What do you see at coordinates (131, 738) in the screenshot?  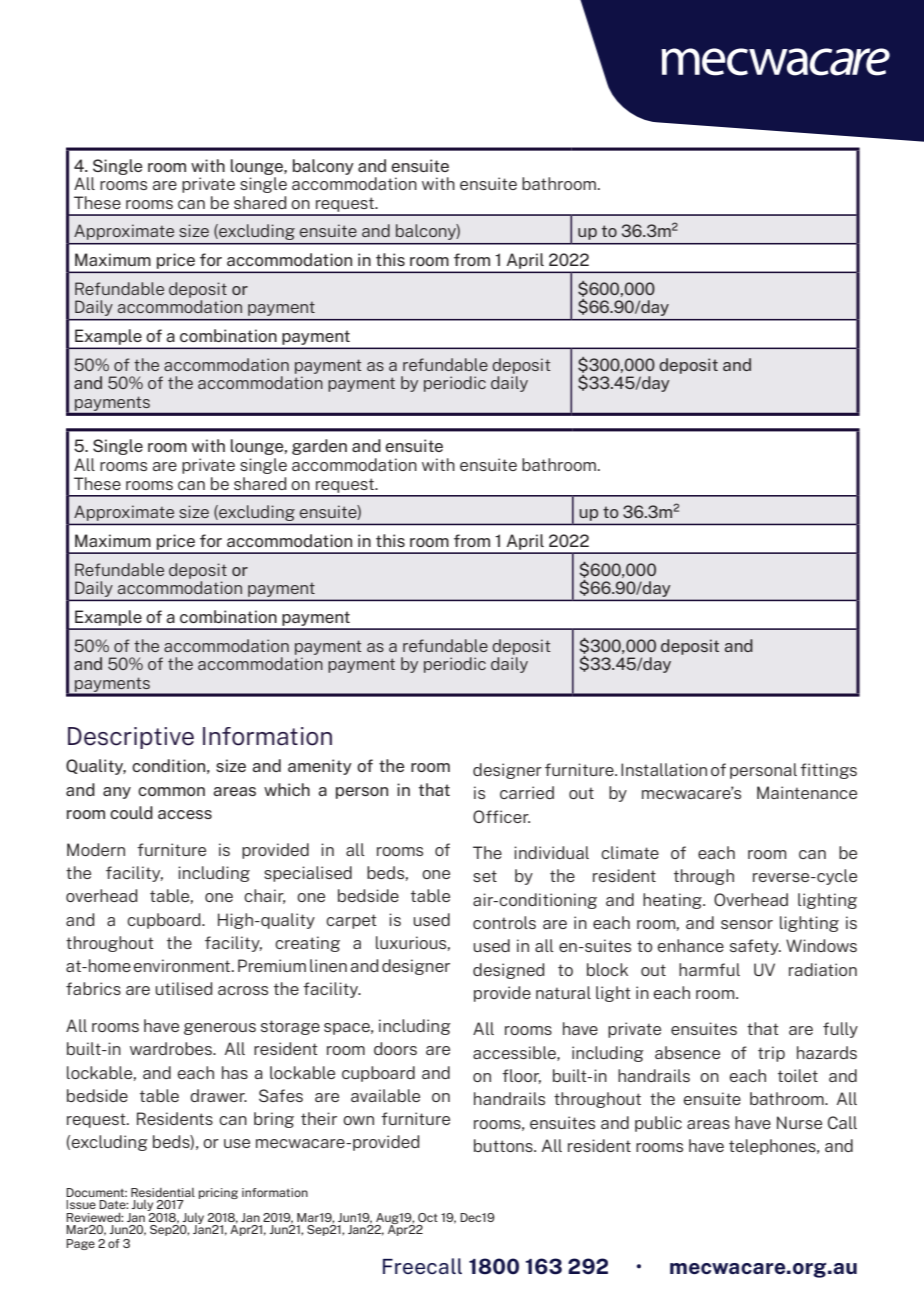 I see `Descriptive` at bounding box center [131, 738].
